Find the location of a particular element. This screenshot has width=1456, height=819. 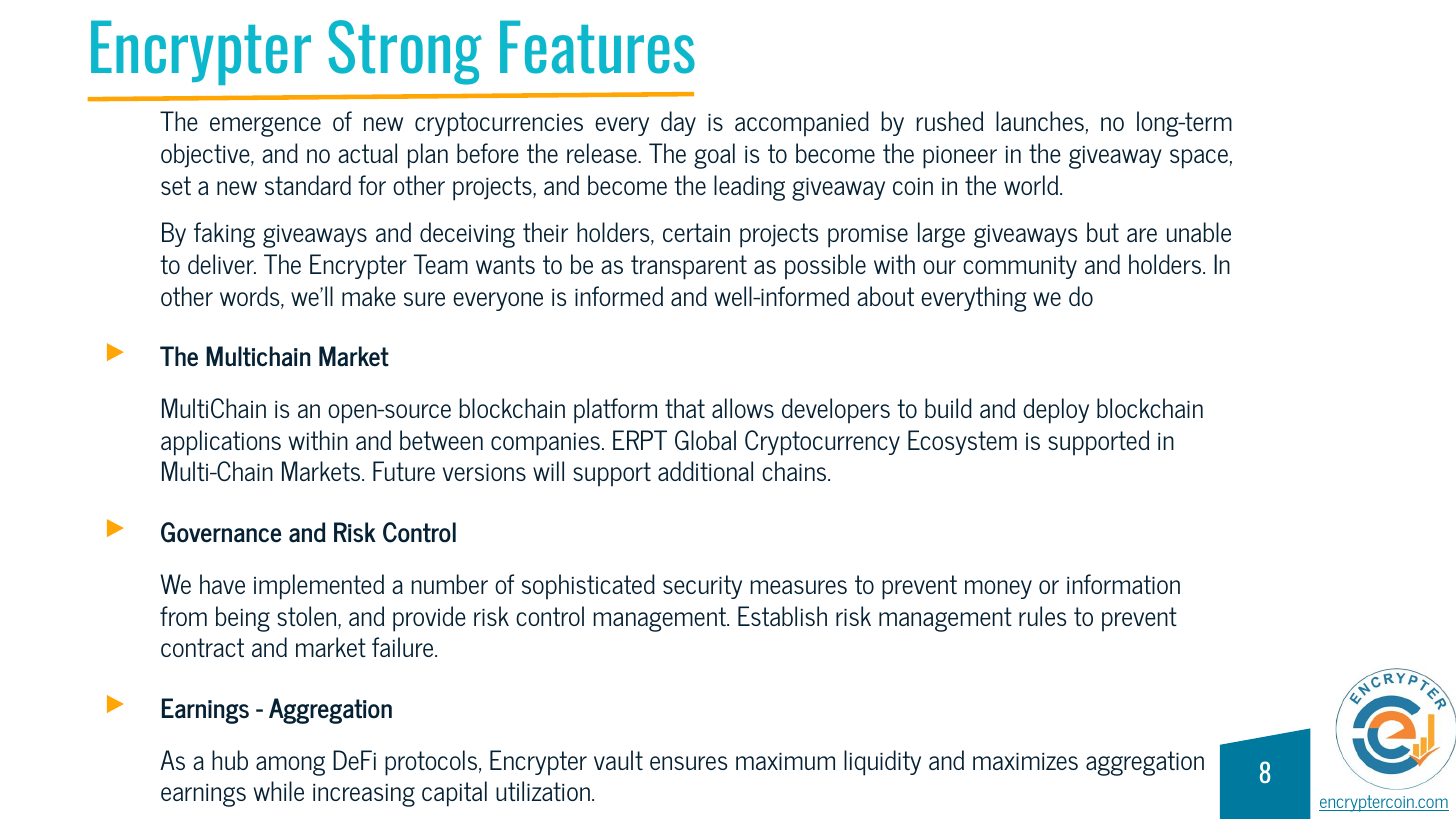

Features is located at coordinates (597, 47).
